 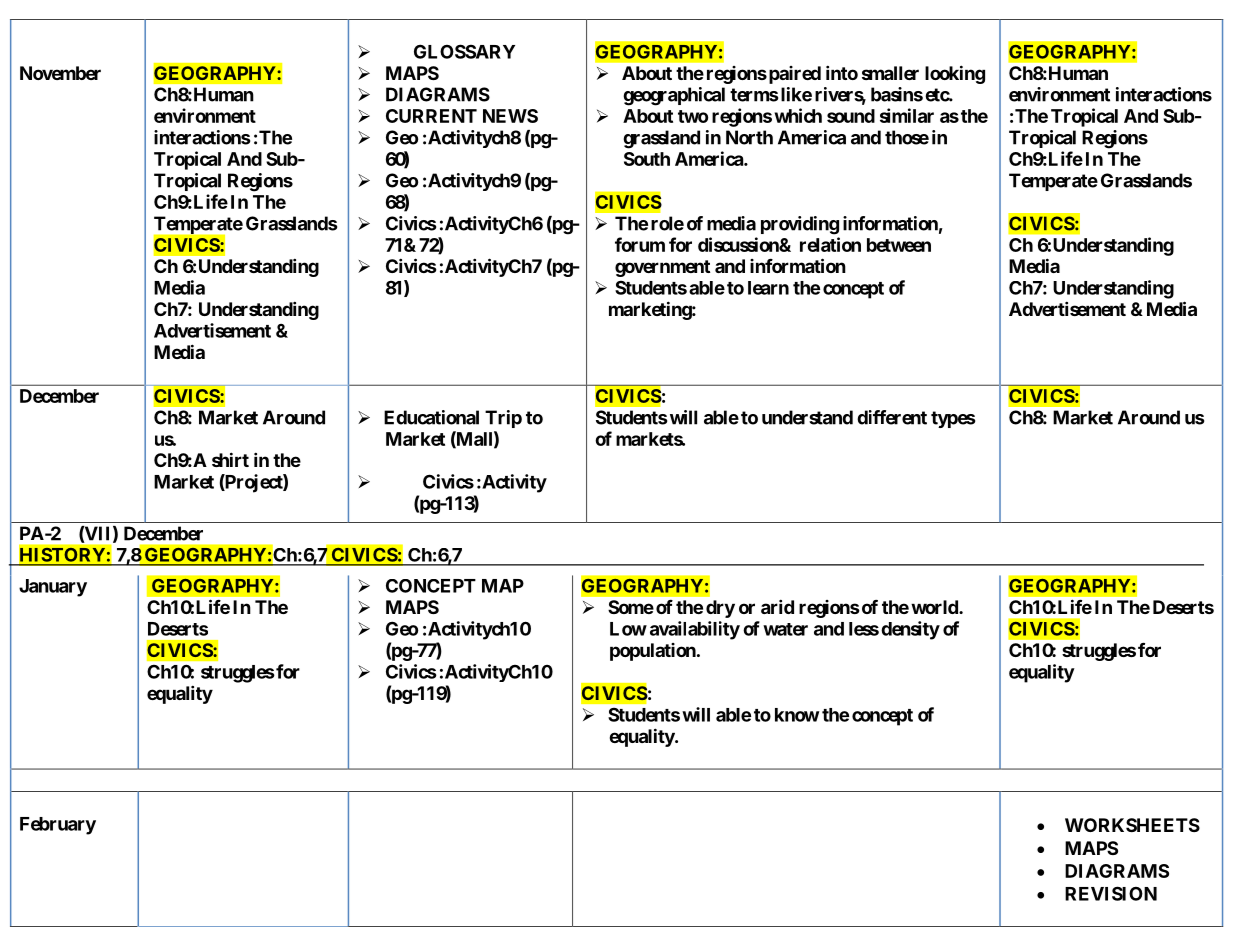 I want to click on Trip, so click(x=503, y=419).
